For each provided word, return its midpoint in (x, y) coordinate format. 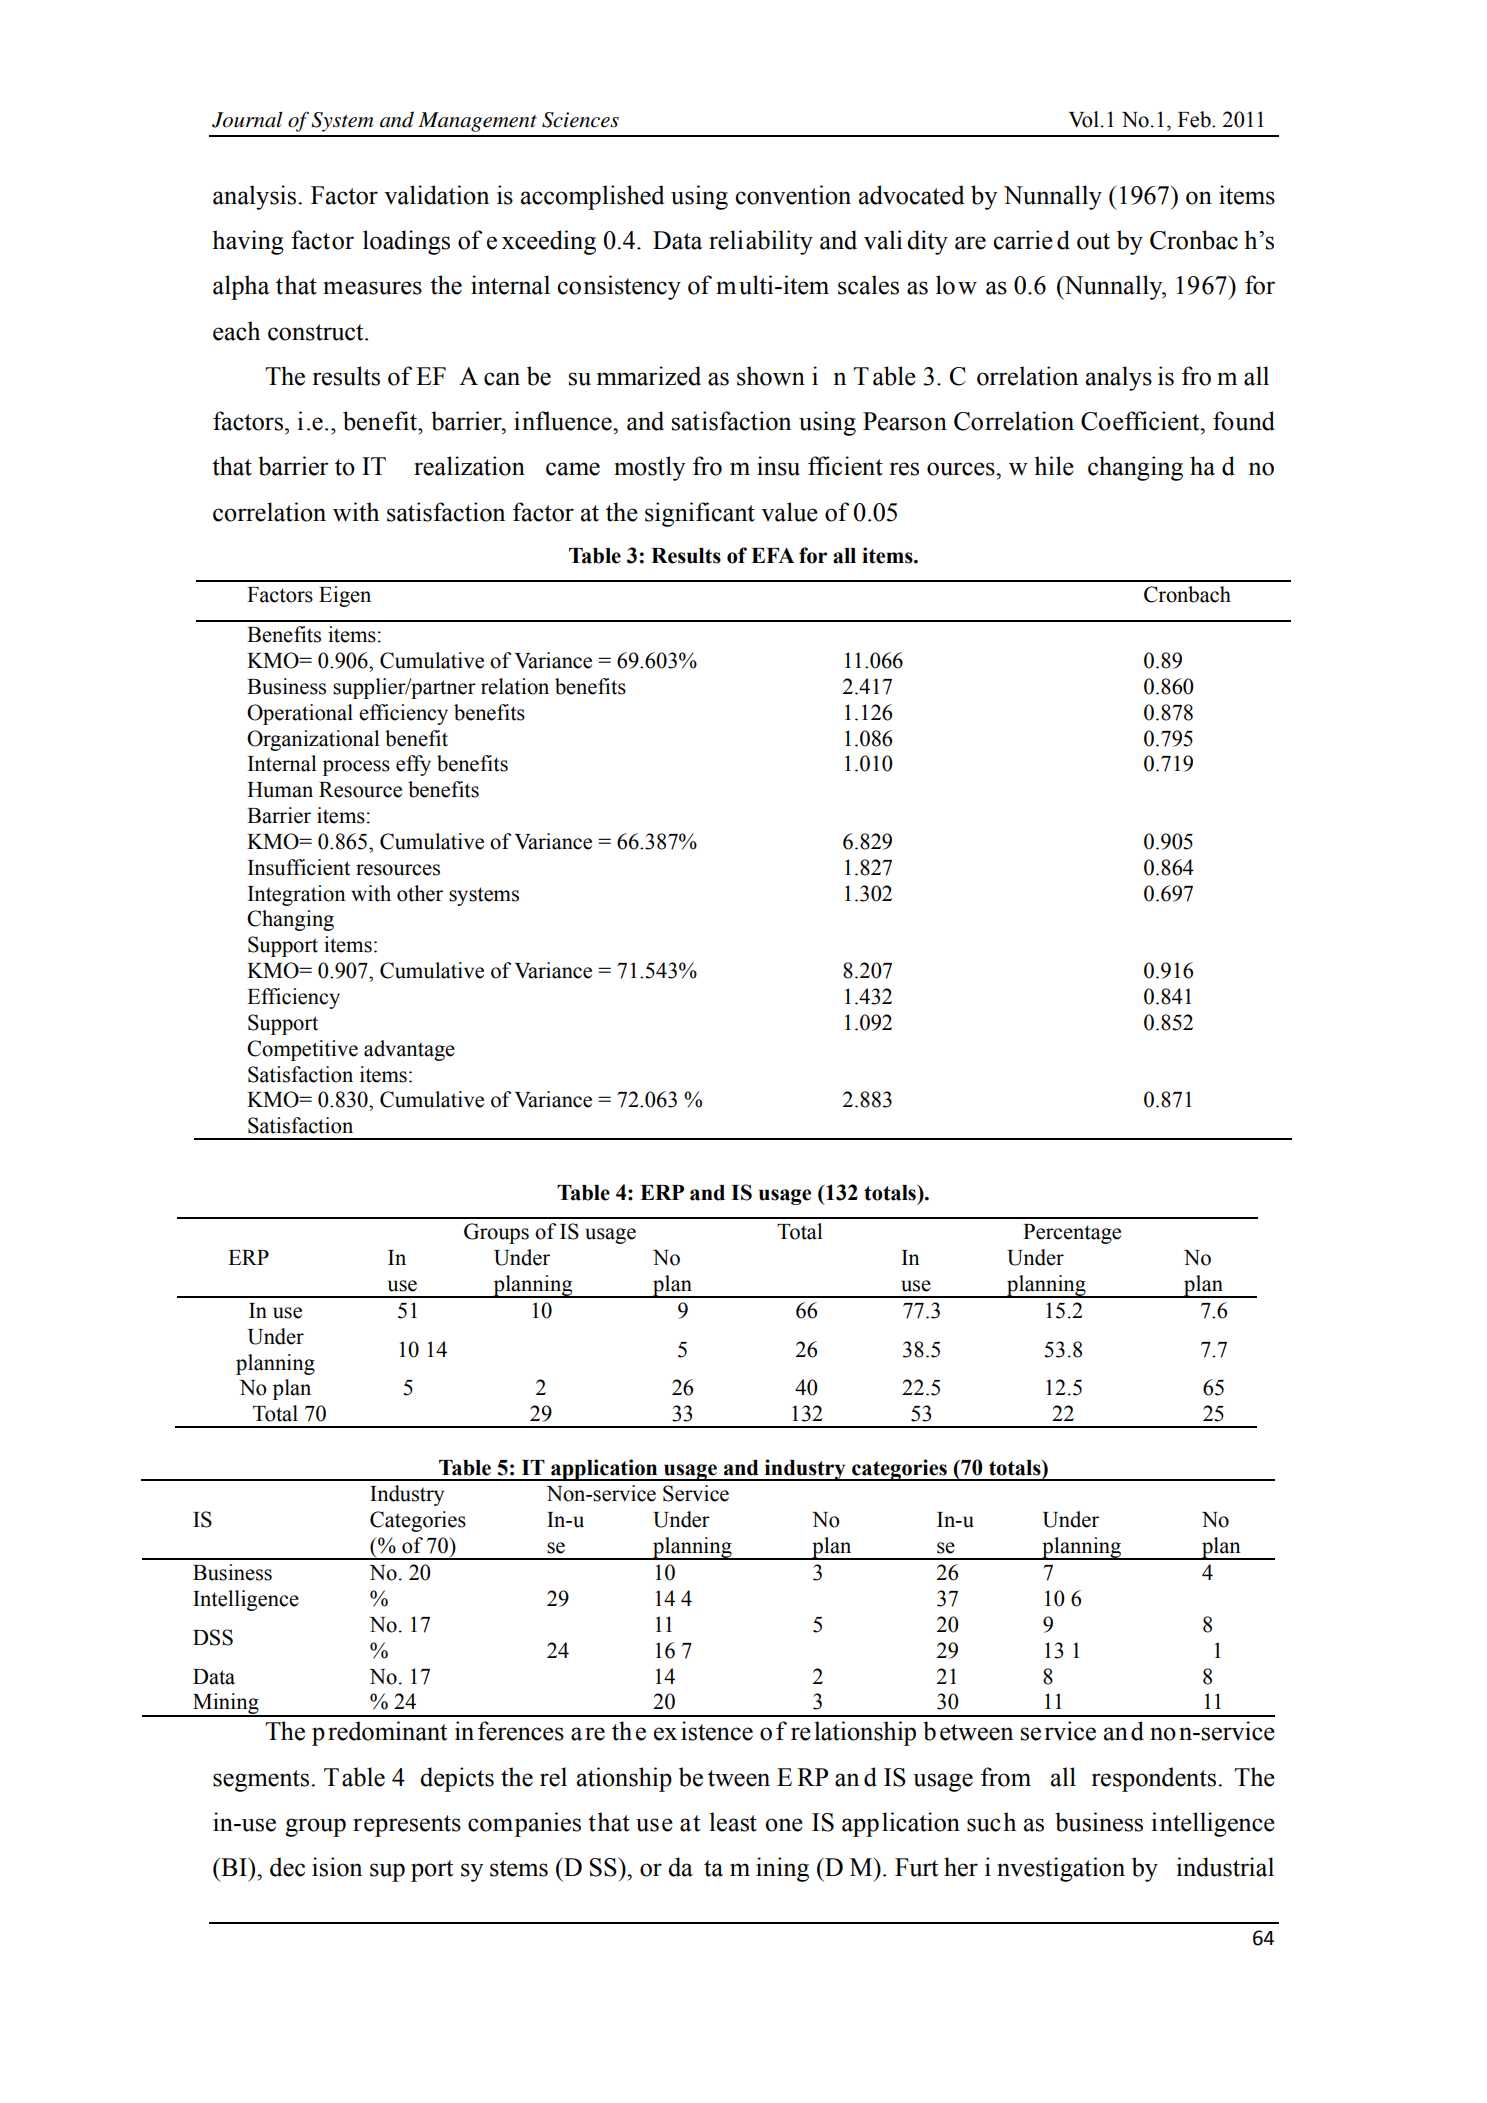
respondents (1155, 1779)
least (733, 1822)
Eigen (345, 596)
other (420, 893)
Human (280, 790)
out (1093, 241)
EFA (772, 555)
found (1244, 421)
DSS (213, 1637)
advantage (409, 1050)
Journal (247, 119)
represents (407, 1826)
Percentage (1072, 1234)
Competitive (302, 1050)
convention (793, 195)
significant (700, 514)
